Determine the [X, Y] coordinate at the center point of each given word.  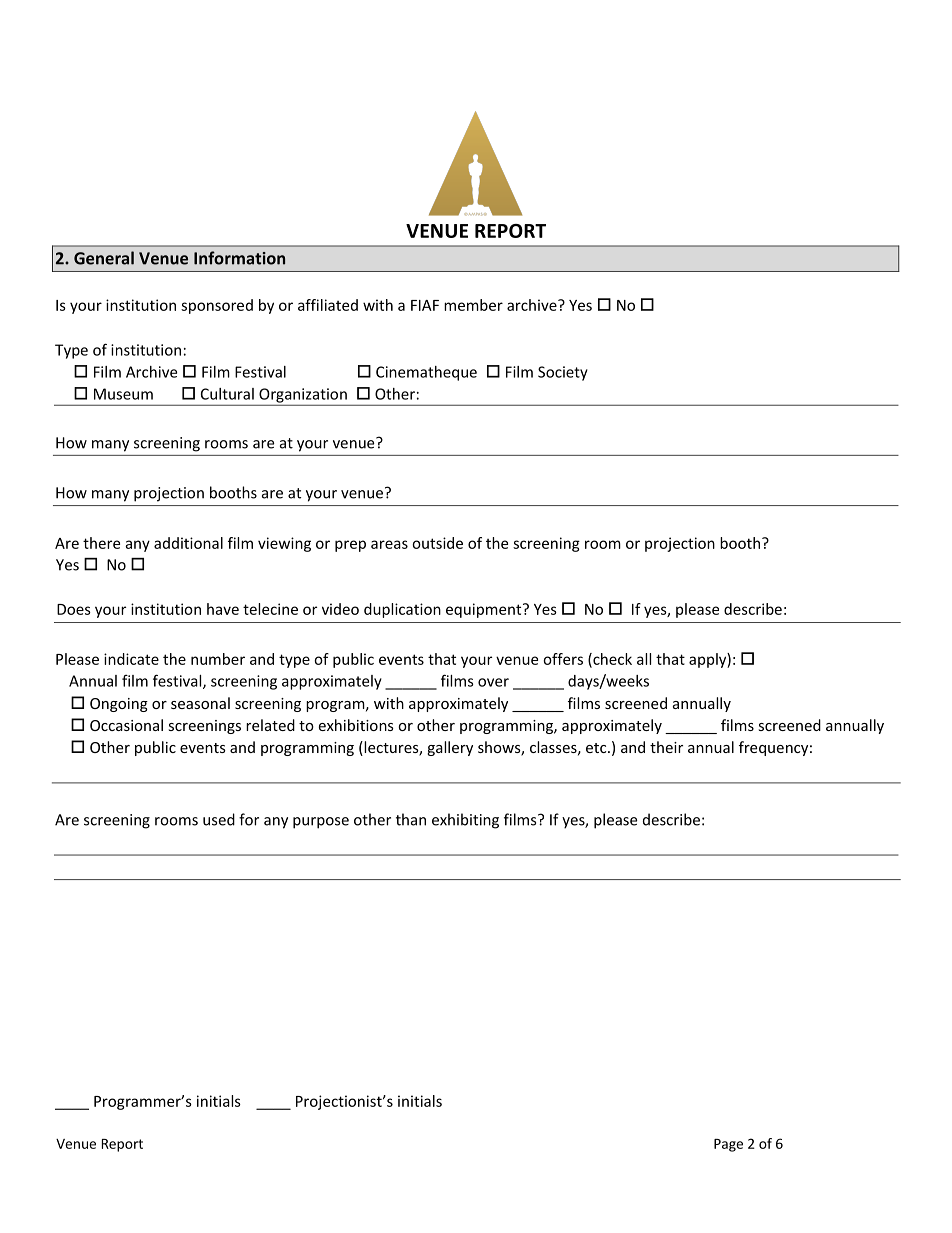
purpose [321, 823]
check [611, 660]
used [219, 819]
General [104, 258]
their [666, 747]
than [411, 819]
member [473, 305]
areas [389, 544]
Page [728, 1145]
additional [188, 543]
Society [563, 373]
